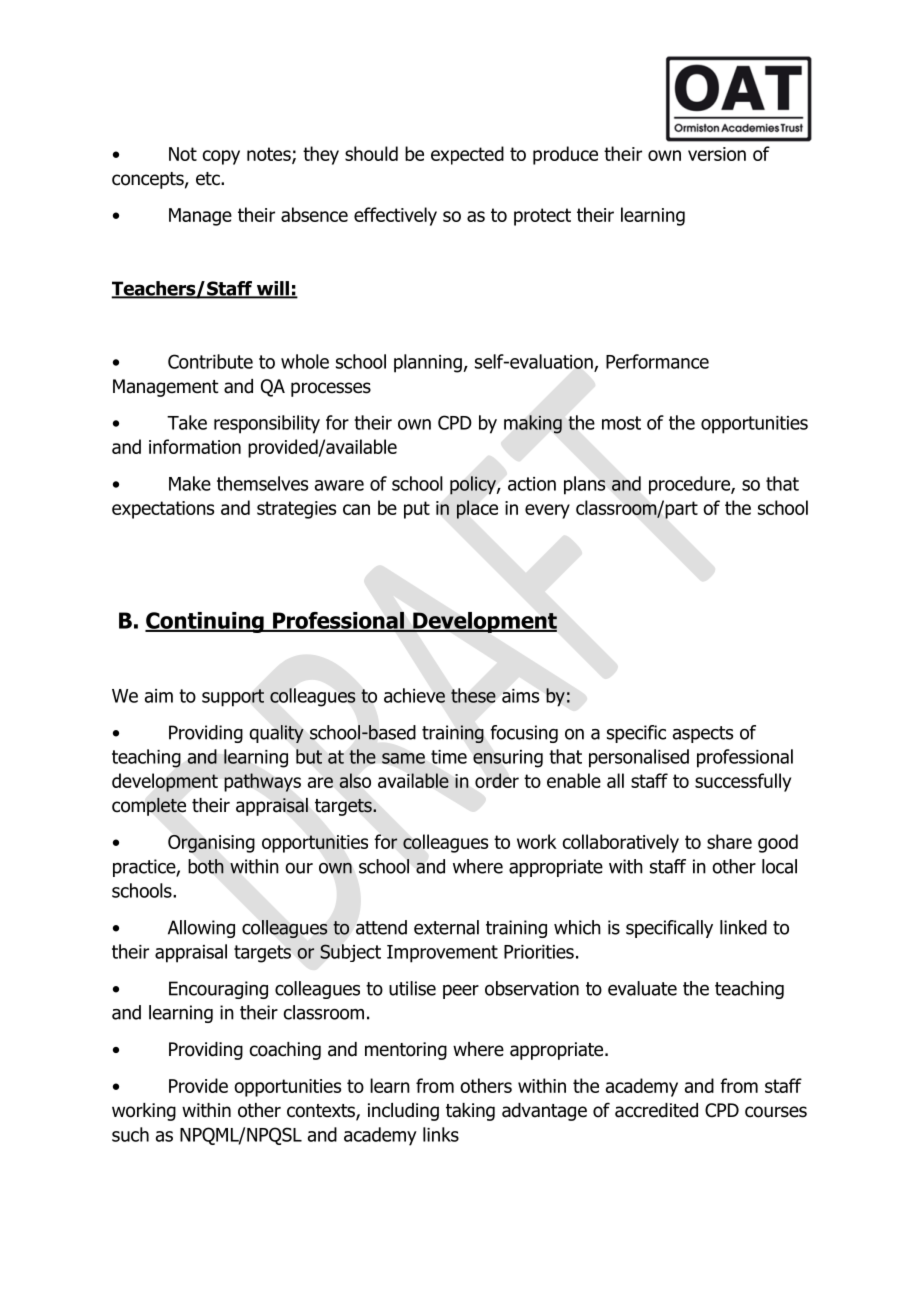 The image size is (924, 1308). Describe the element at coordinates (467, 155) in the screenshot. I see `expected` at that location.
